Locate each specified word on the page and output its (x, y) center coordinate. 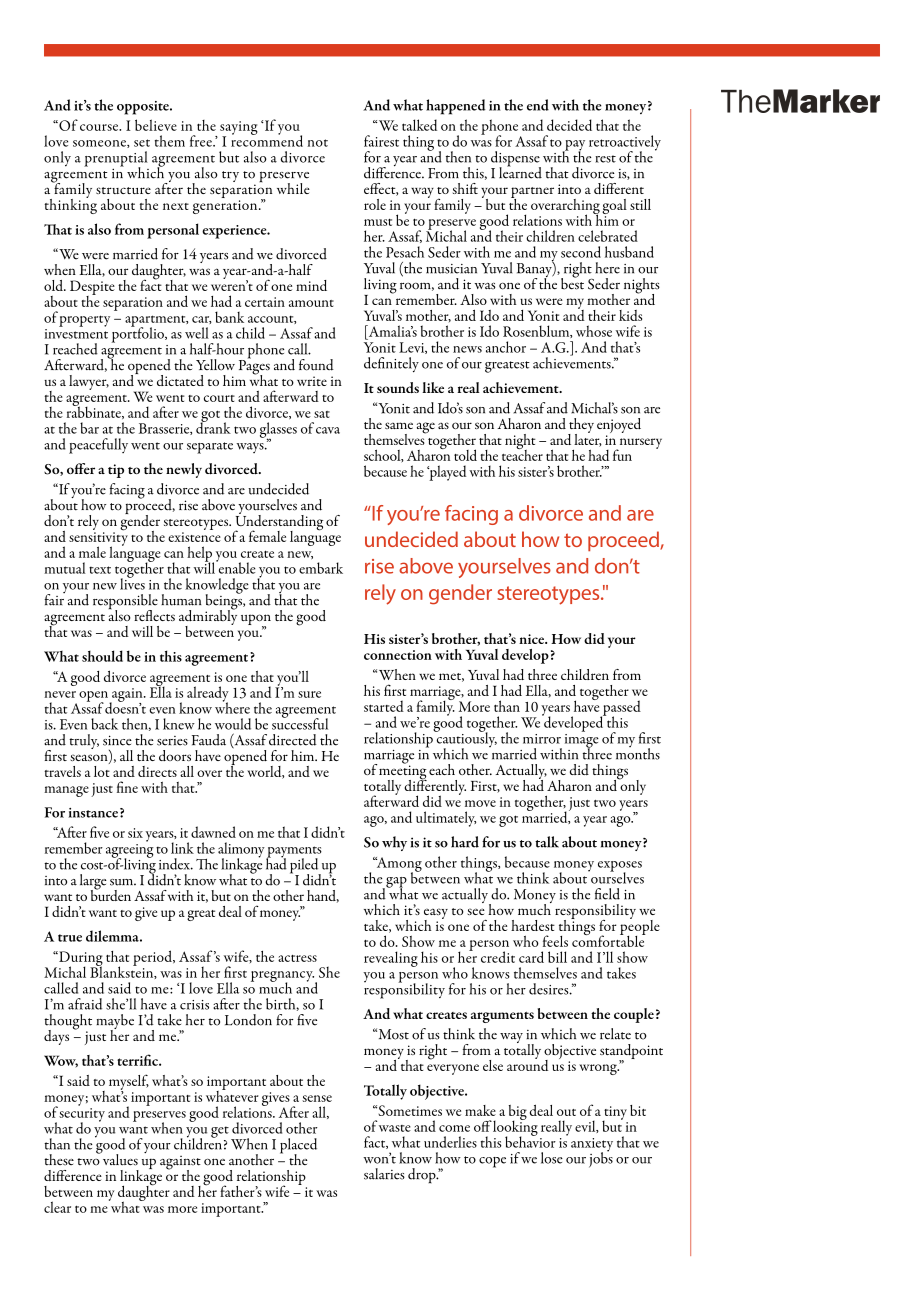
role (375, 204)
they (581, 426)
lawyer (89, 382)
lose (552, 1158)
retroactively (625, 144)
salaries (384, 1174)
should (102, 656)
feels (555, 941)
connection (398, 655)
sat (322, 414)
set (142, 143)
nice (532, 639)
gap (395, 883)
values (119, 1159)
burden (111, 894)
